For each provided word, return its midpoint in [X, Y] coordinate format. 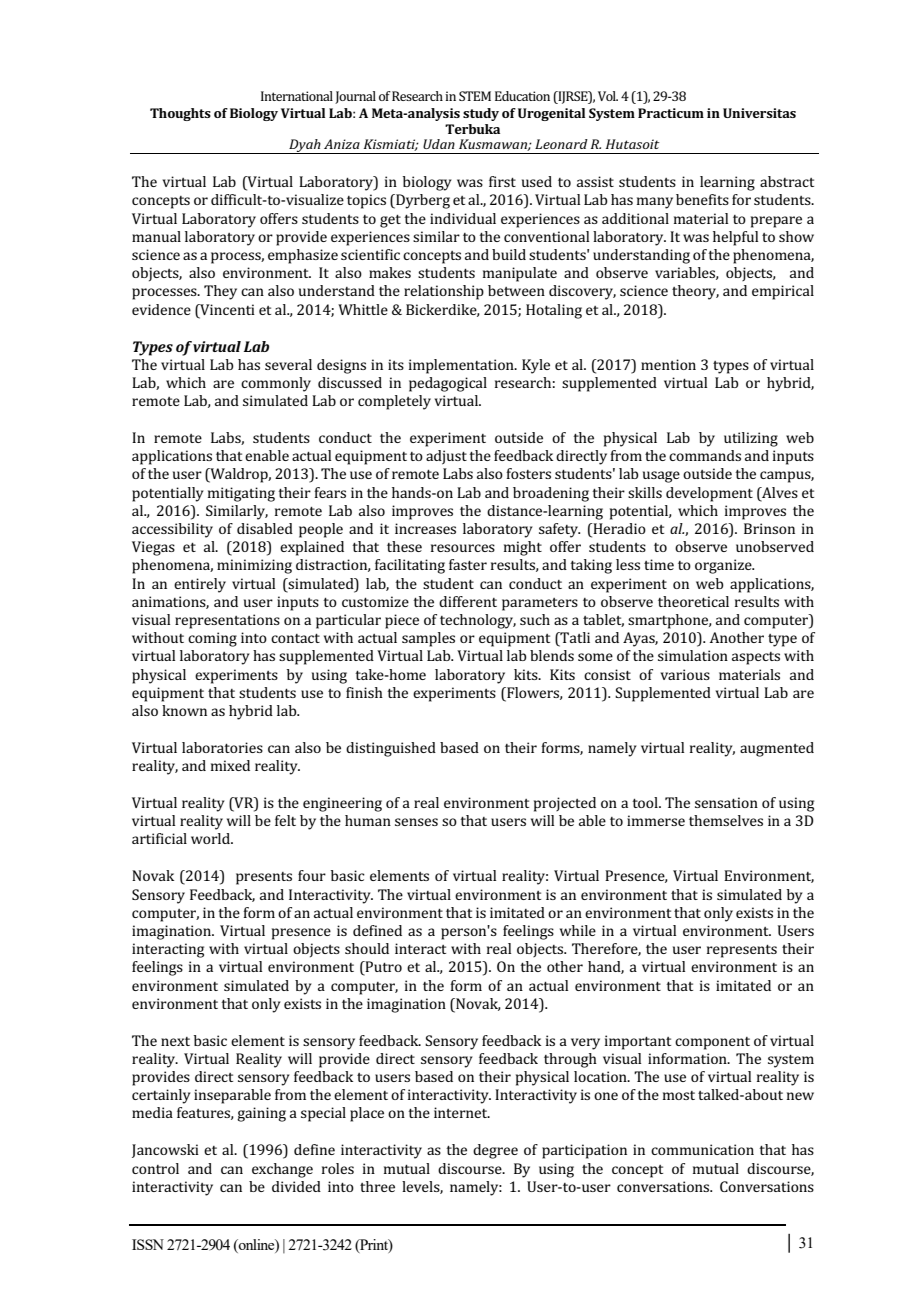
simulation [693, 655]
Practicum [671, 113]
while [578, 930]
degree [495, 1151]
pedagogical [448, 384]
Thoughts [180, 114]
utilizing [751, 439]
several [288, 364]
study [481, 114]
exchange [282, 1170]
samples [428, 639]
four [312, 875]
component [712, 1043]
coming [212, 639]
